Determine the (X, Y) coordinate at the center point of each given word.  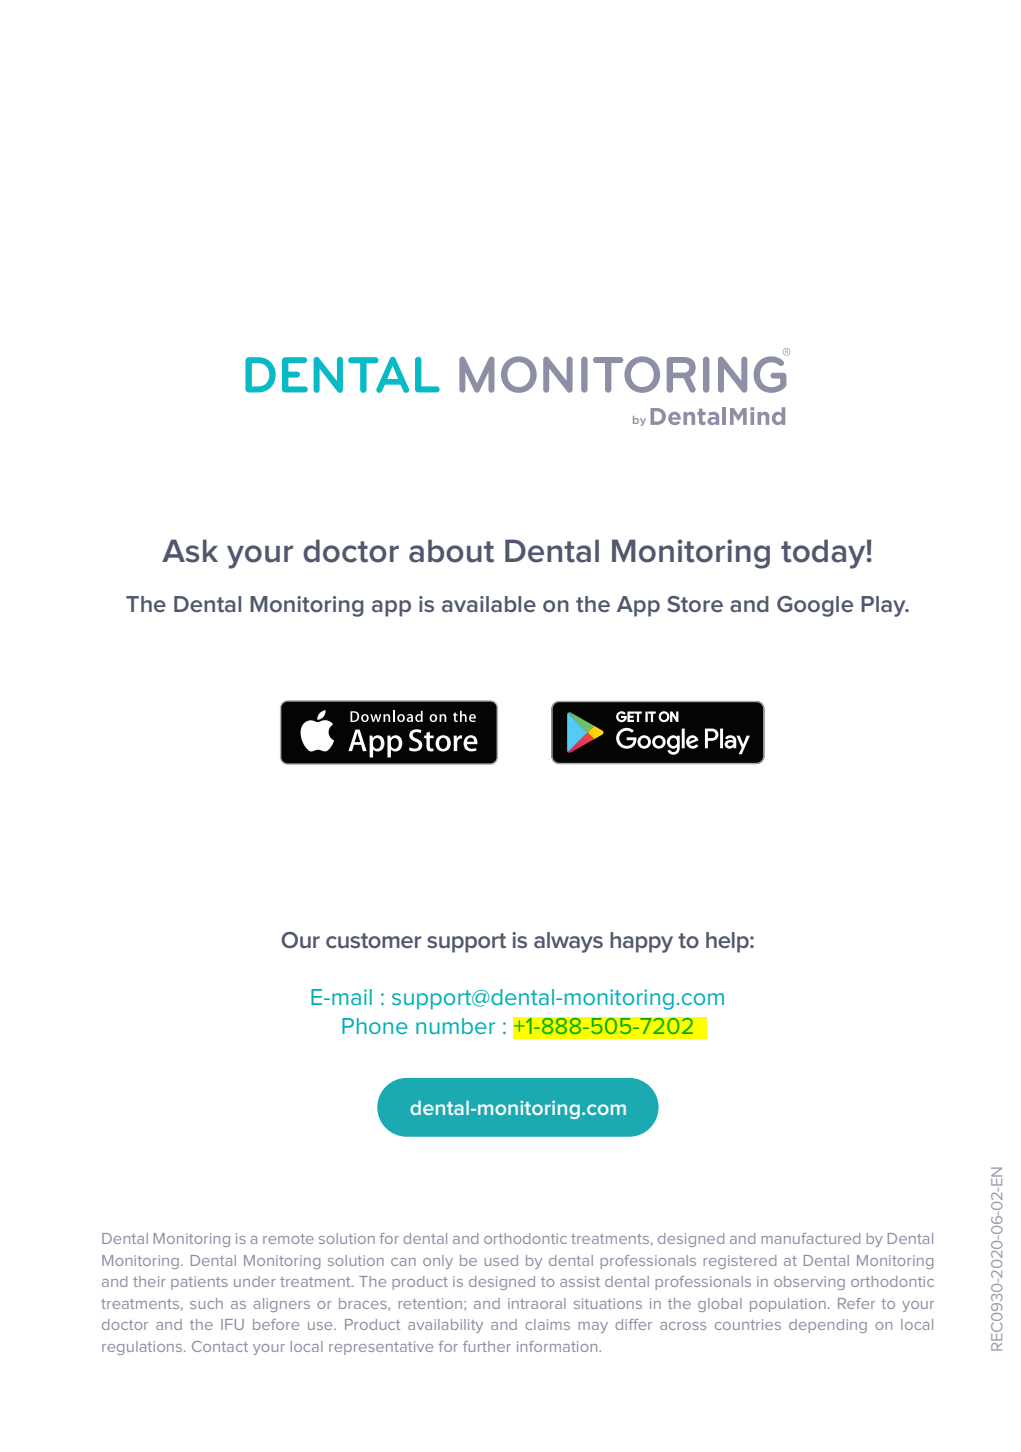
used (501, 1260)
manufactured (810, 1238)
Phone (375, 1026)
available (489, 604)
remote (288, 1239)
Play (884, 606)
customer (374, 940)
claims (547, 1324)
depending (828, 1326)
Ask (190, 551)
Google (815, 606)
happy (641, 942)
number (455, 1026)
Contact (220, 1346)
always (568, 942)
